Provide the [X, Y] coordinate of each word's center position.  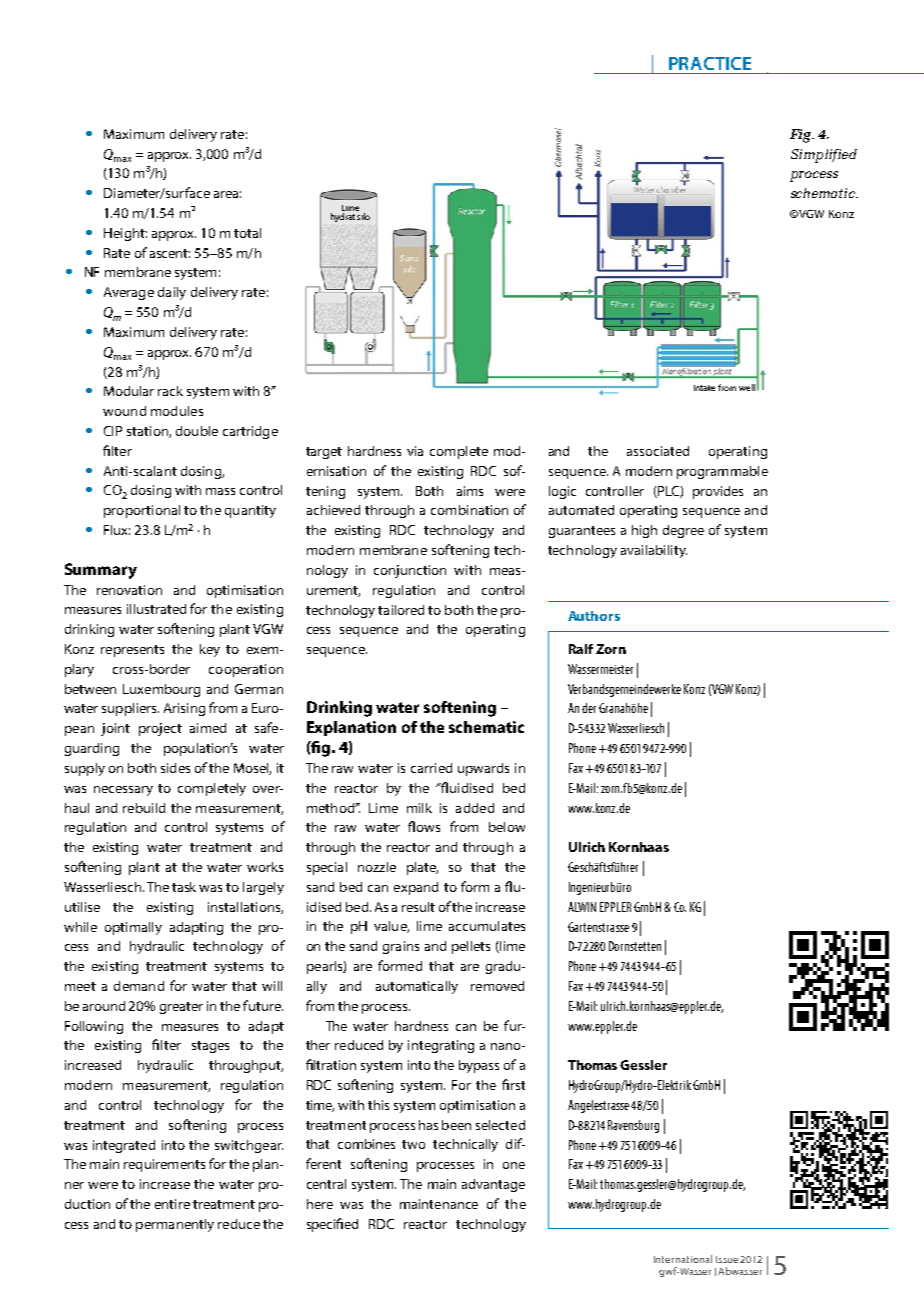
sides [175, 768]
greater [181, 1008]
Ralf [581, 649]
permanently [175, 1225]
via [415, 451]
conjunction [410, 571]
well [747, 387]
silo [363, 216]
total [247, 233]
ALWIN [582, 907]
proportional [142, 511]
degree [683, 531]
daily [172, 293]
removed [497, 986]
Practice [710, 63]
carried [431, 768]
